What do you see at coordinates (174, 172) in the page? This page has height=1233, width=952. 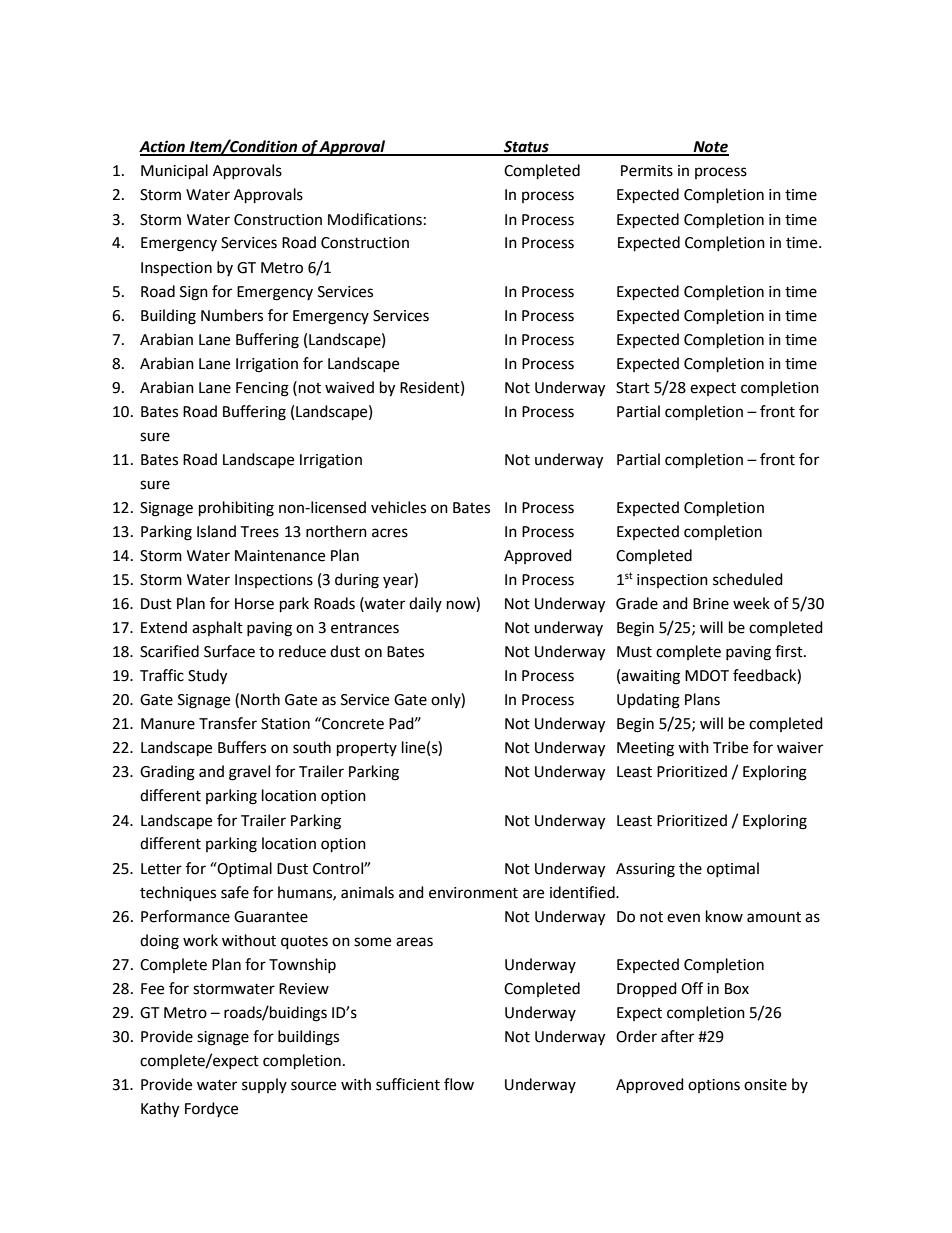 I see `Municipal` at bounding box center [174, 172].
